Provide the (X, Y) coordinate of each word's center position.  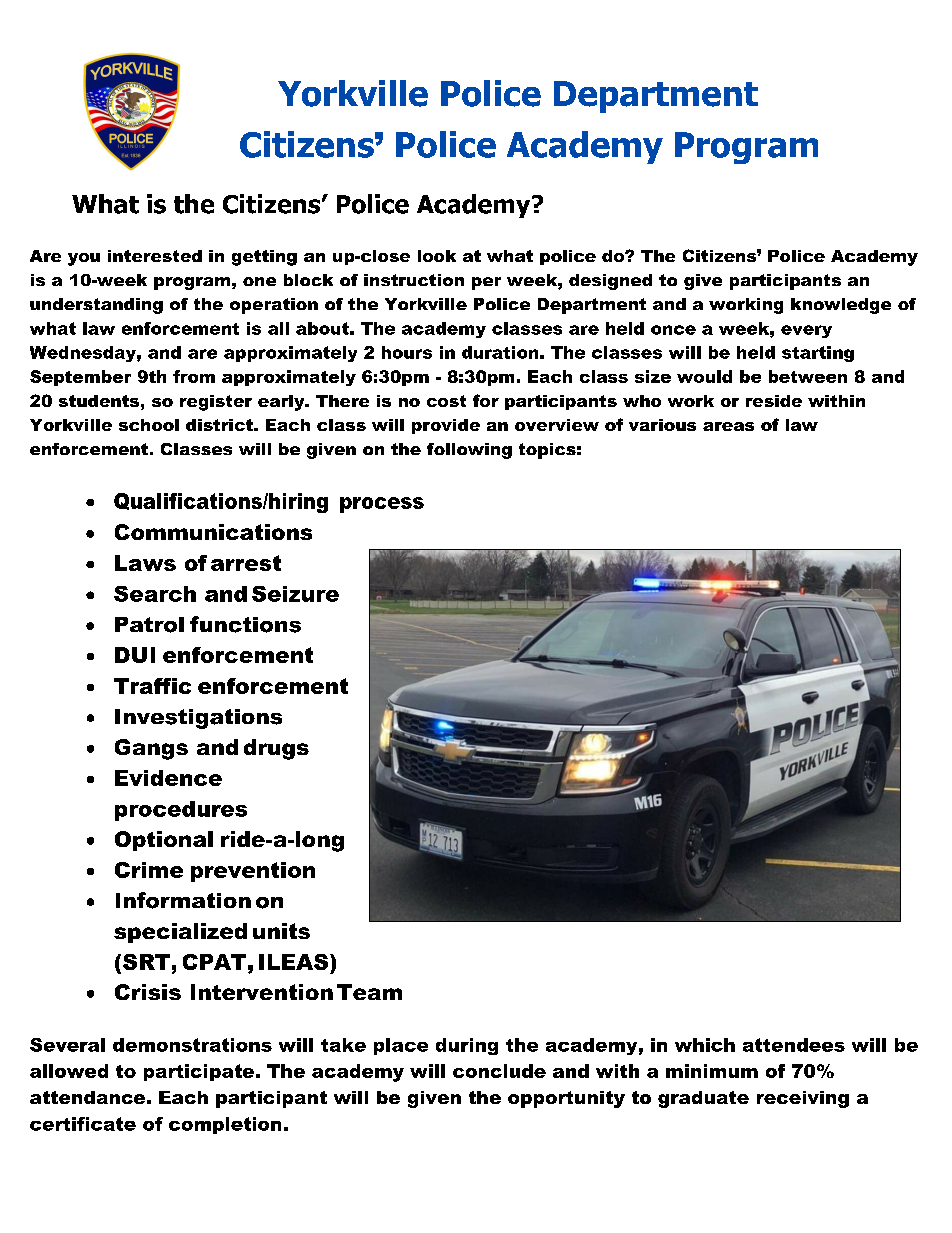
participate (199, 1072)
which (705, 1045)
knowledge (841, 306)
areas (728, 426)
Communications (213, 532)
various (662, 425)
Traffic (152, 686)
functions (245, 624)
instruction (414, 280)
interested (155, 256)
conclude (499, 1071)
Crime (149, 870)
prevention (253, 872)
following (469, 451)
